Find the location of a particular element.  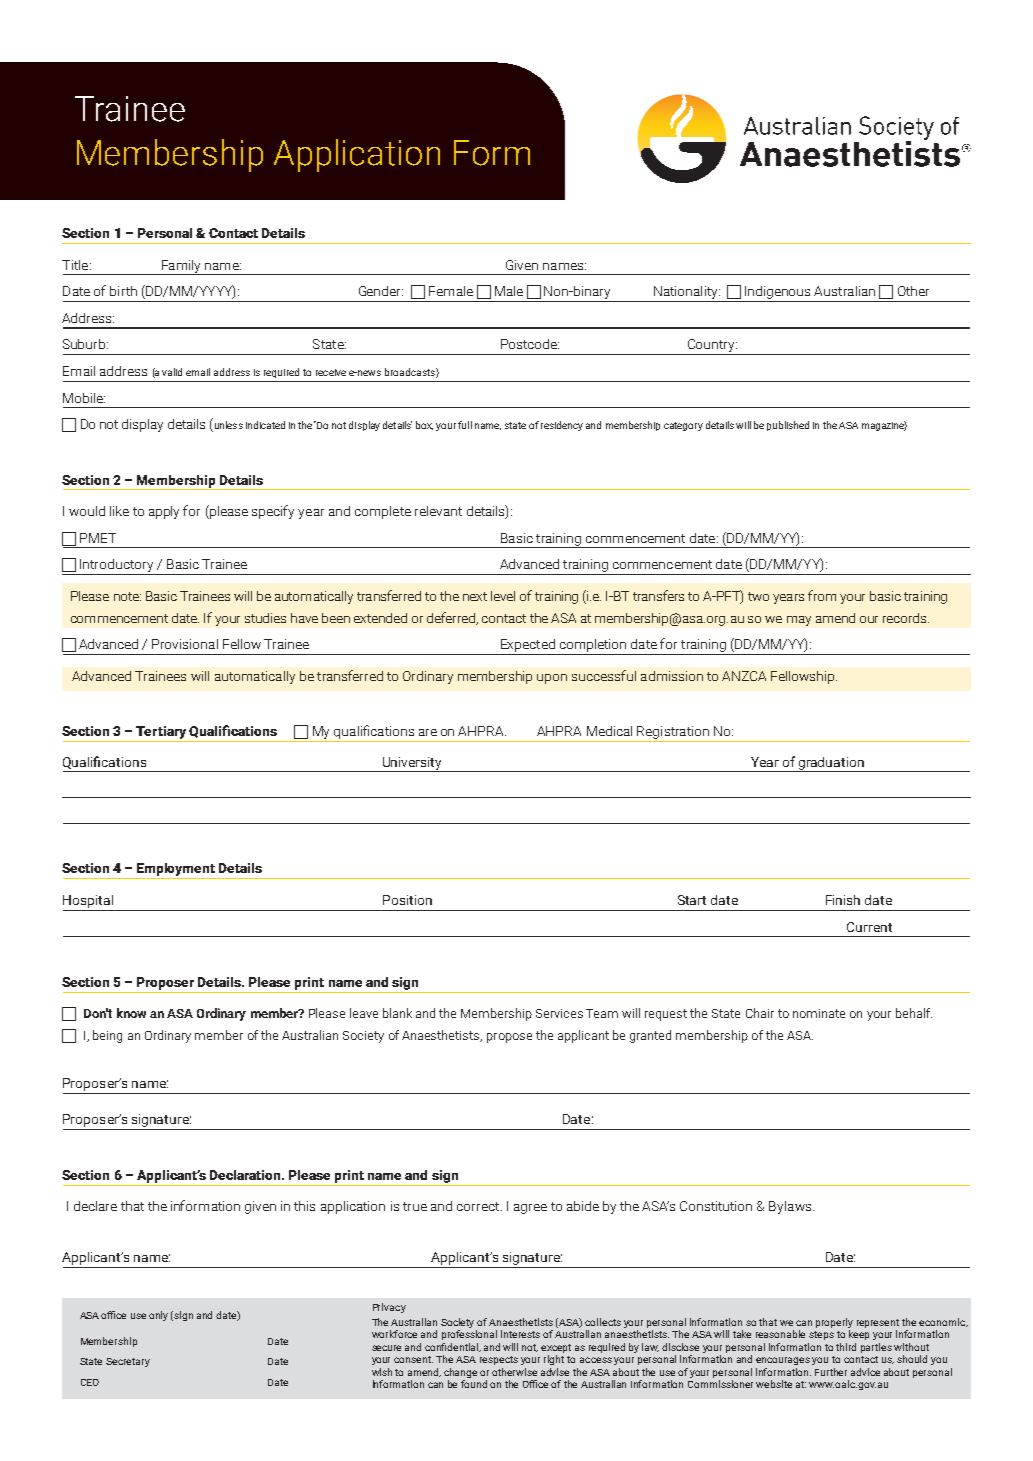

Introductory is located at coordinates (117, 567).
